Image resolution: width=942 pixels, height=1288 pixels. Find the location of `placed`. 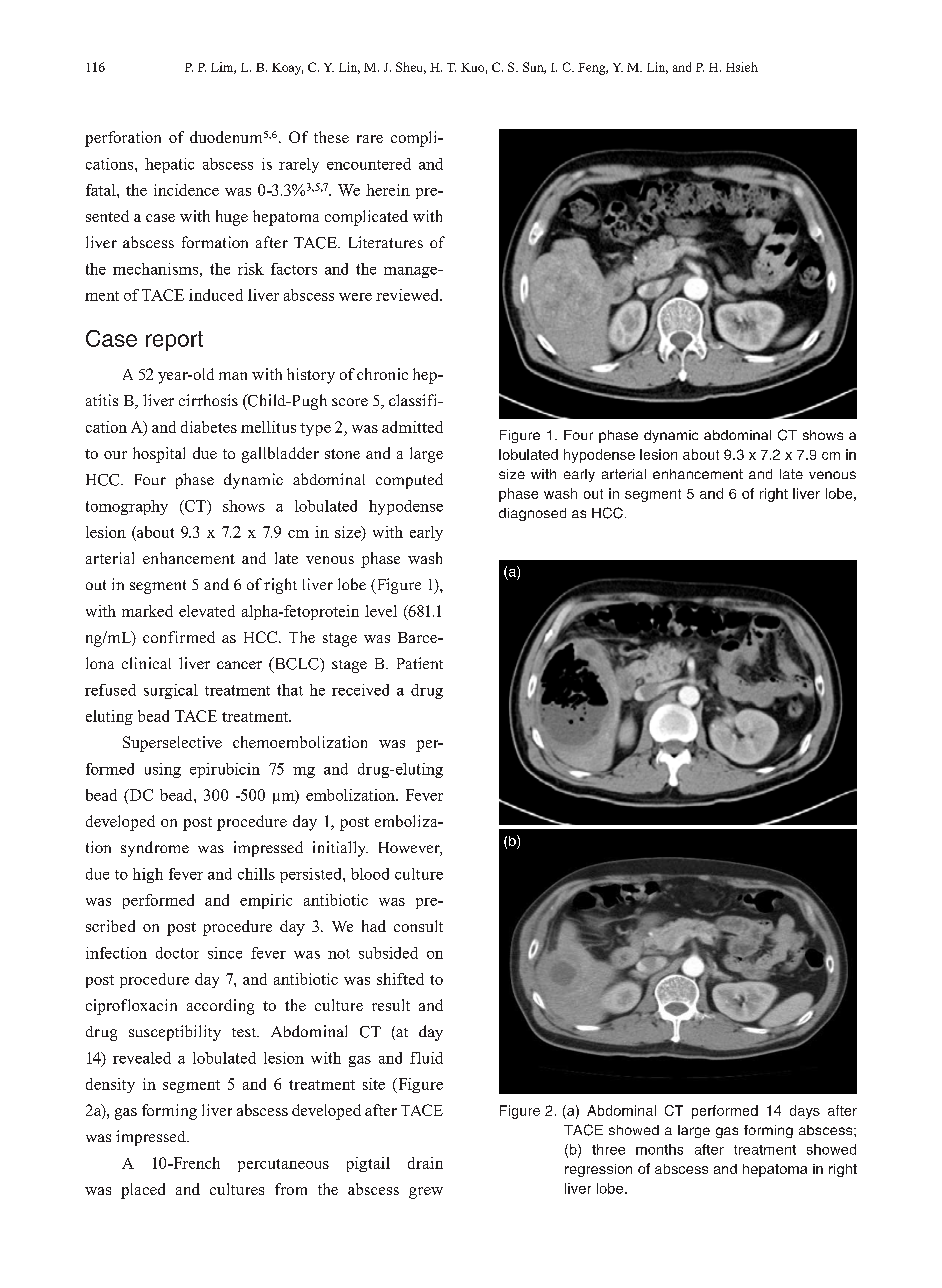

placed is located at coordinates (143, 1191).
